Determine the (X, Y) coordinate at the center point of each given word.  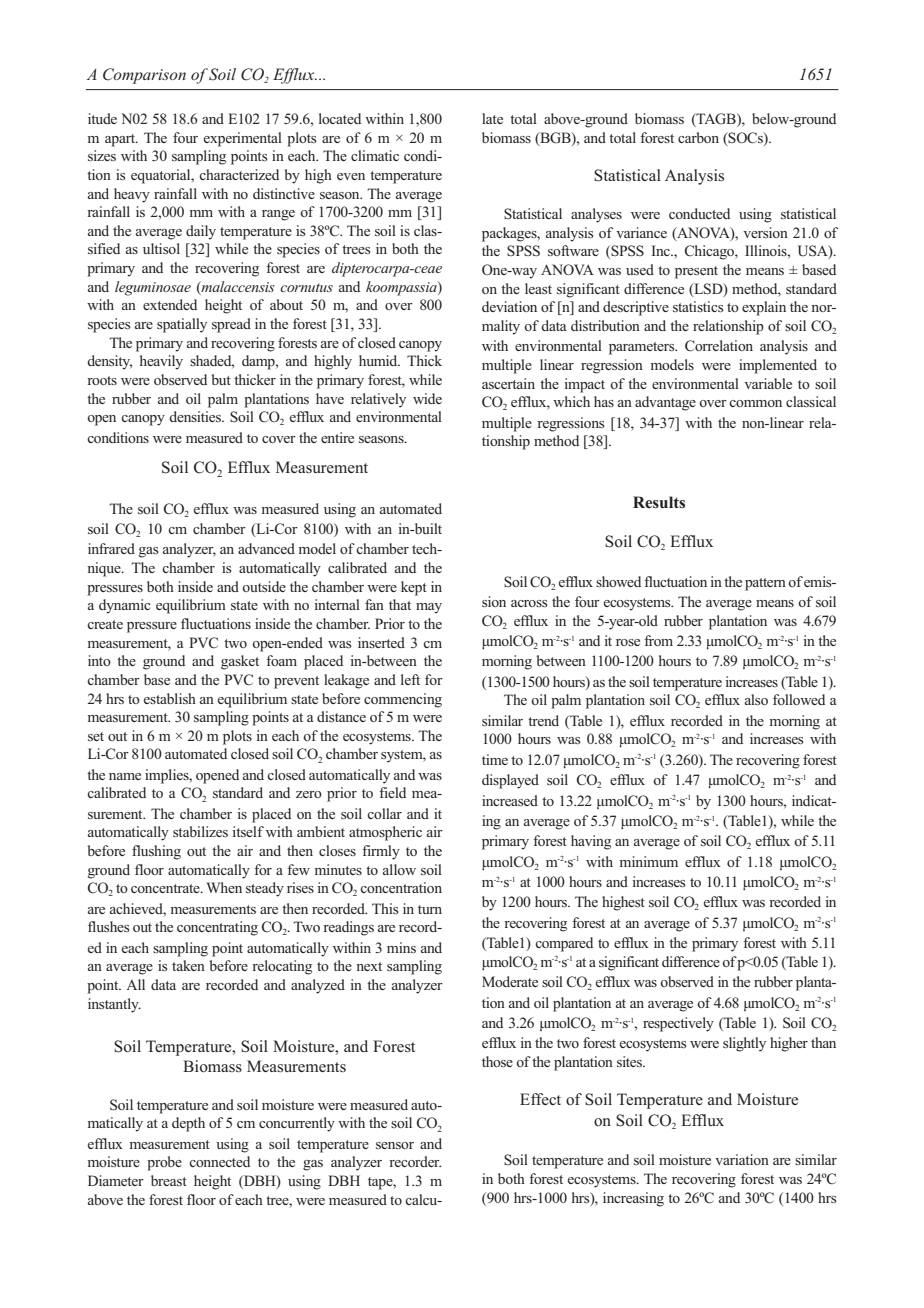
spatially (182, 325)
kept (414, 588)
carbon (698, 137)
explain (764, 308)
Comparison (144, 76)
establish (170, 698)
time (495, 759)
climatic (375, 155)
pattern (765, 584)
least (538, 288)
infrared (111, 548)
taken (188, 965)
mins (401, 947)
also (756, 699)
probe (164, 1163)
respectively (678, 1024)
